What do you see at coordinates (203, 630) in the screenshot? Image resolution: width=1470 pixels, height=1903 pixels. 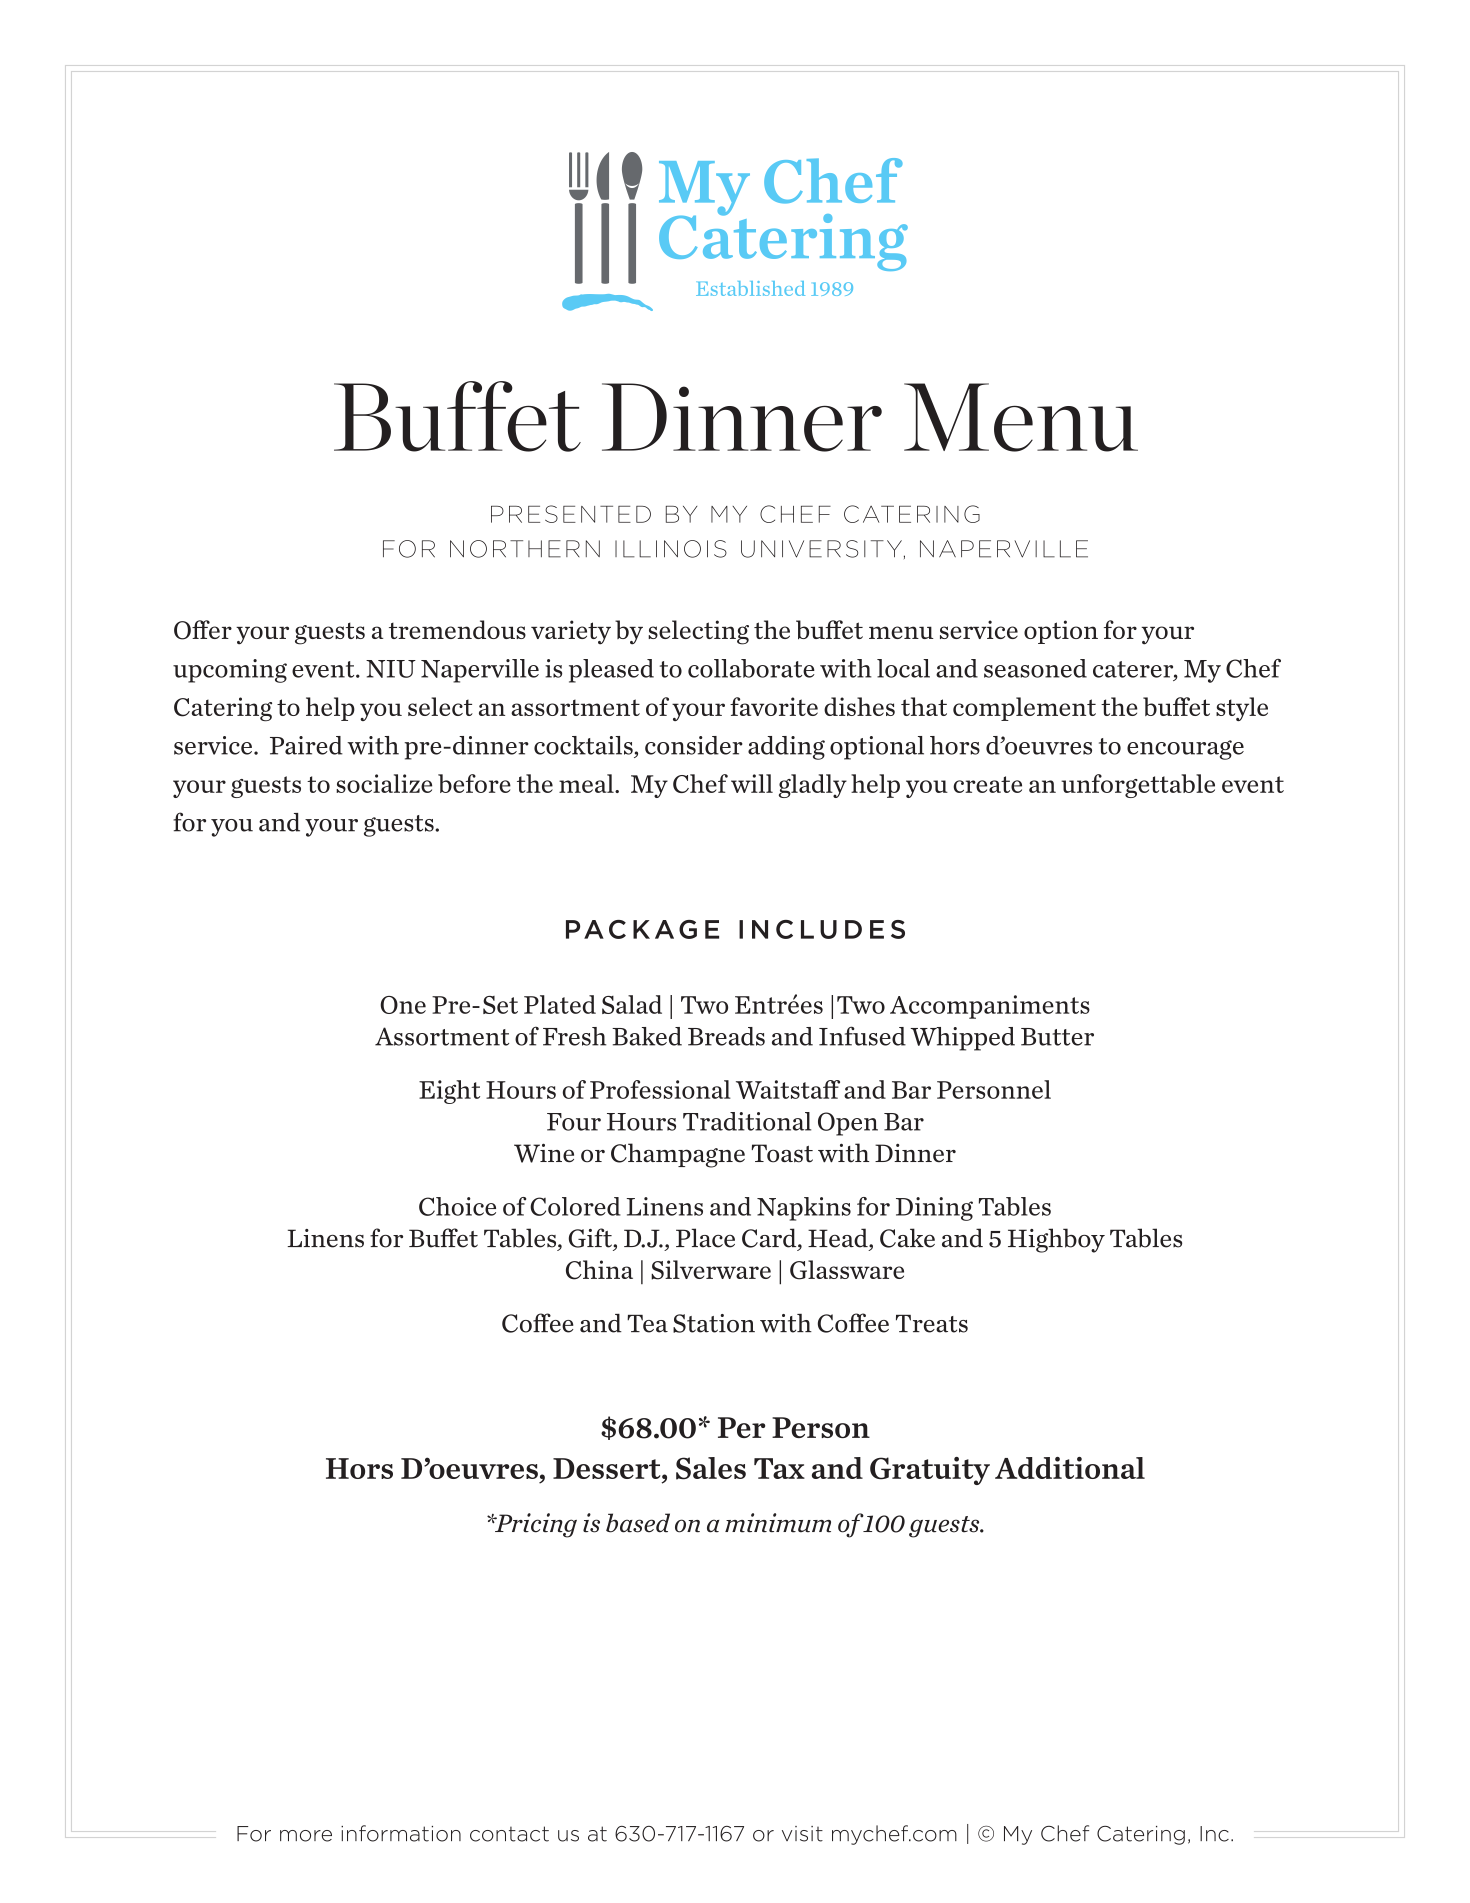 I see `Offer` at bounding box center [203, 630].
